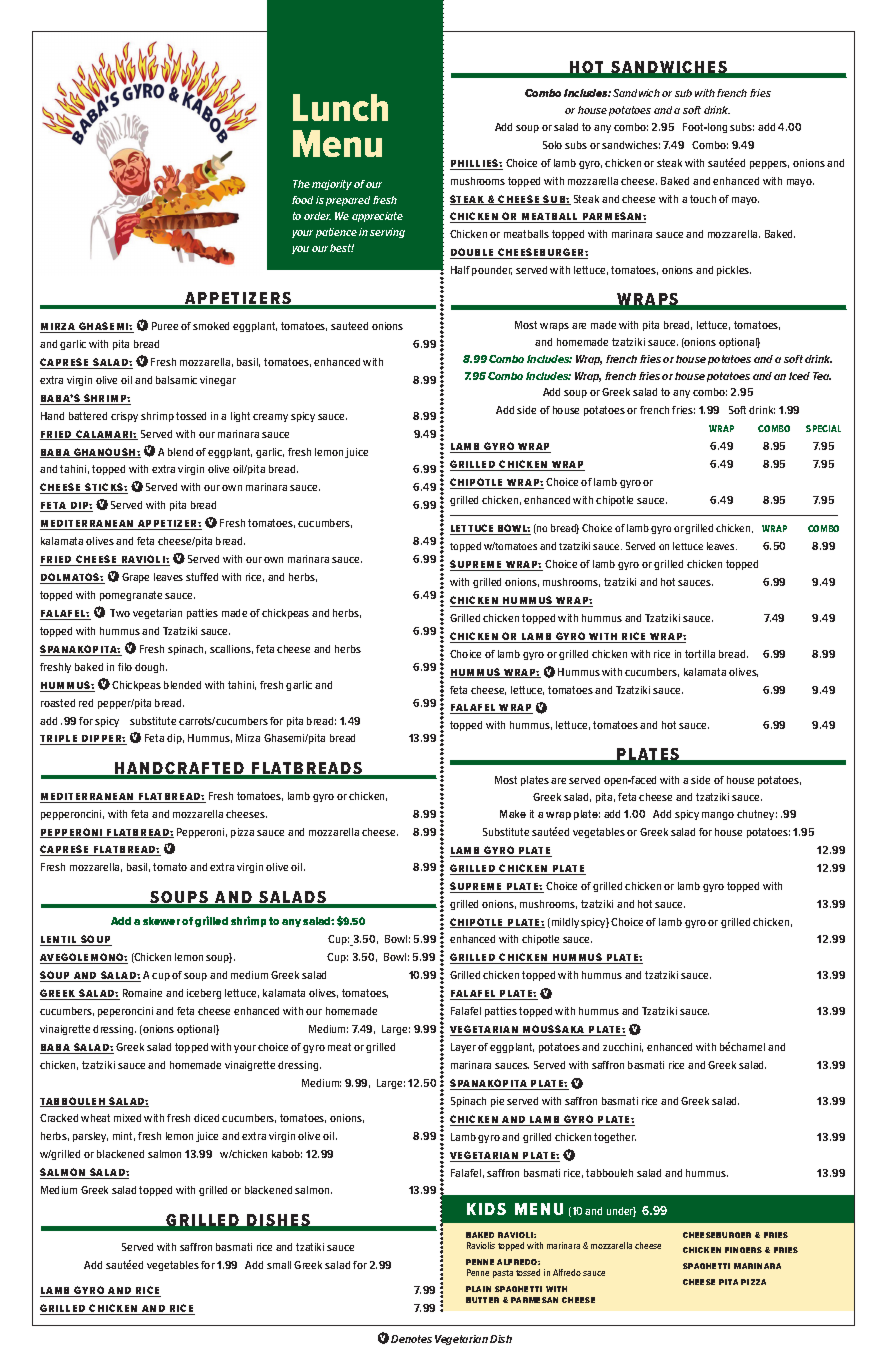 The width and height of the screenshot is (887, 1372). I want to click on touch, so click(703, 199).
